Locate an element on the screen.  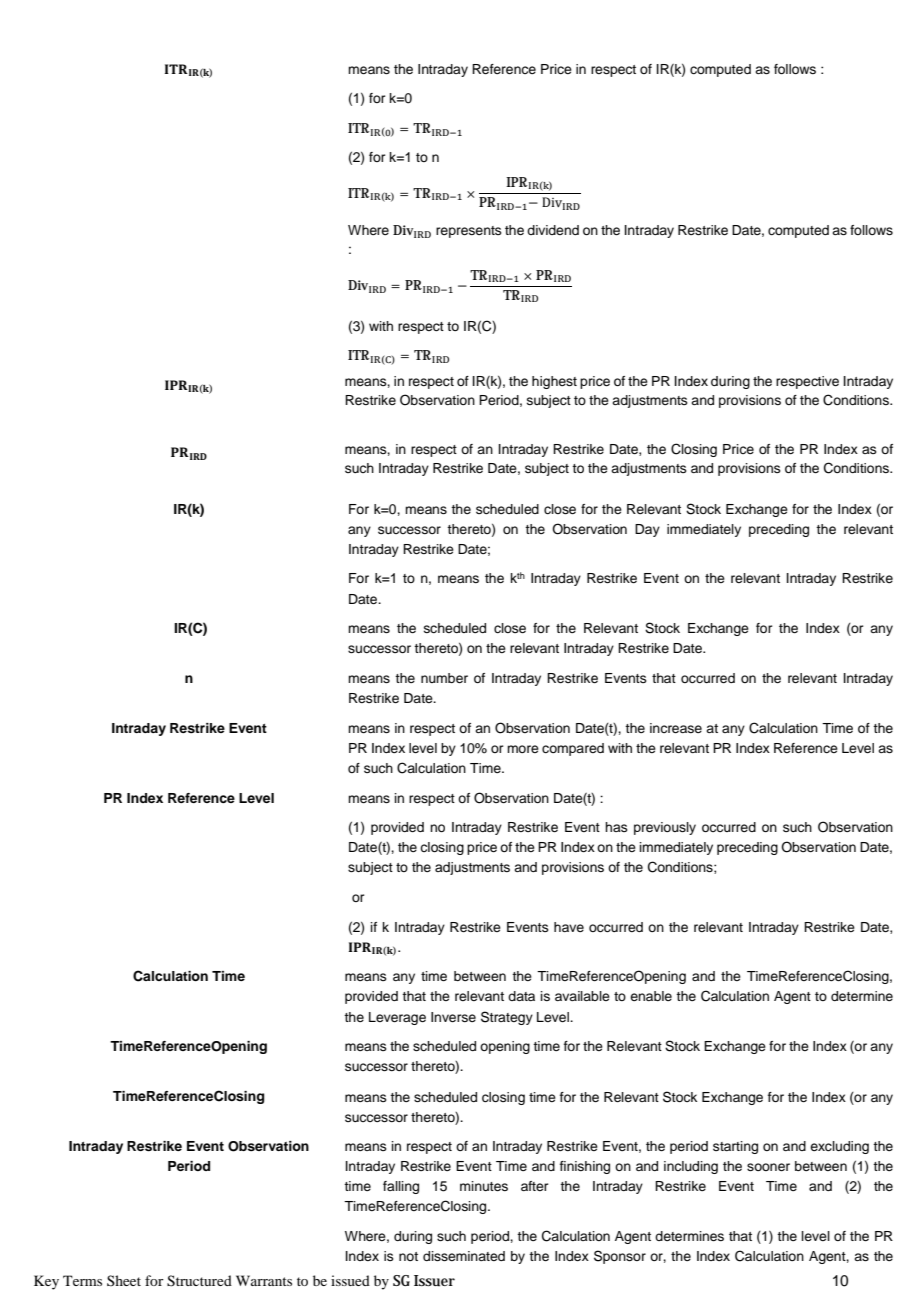
highest is located at coordinates (554, 382).
